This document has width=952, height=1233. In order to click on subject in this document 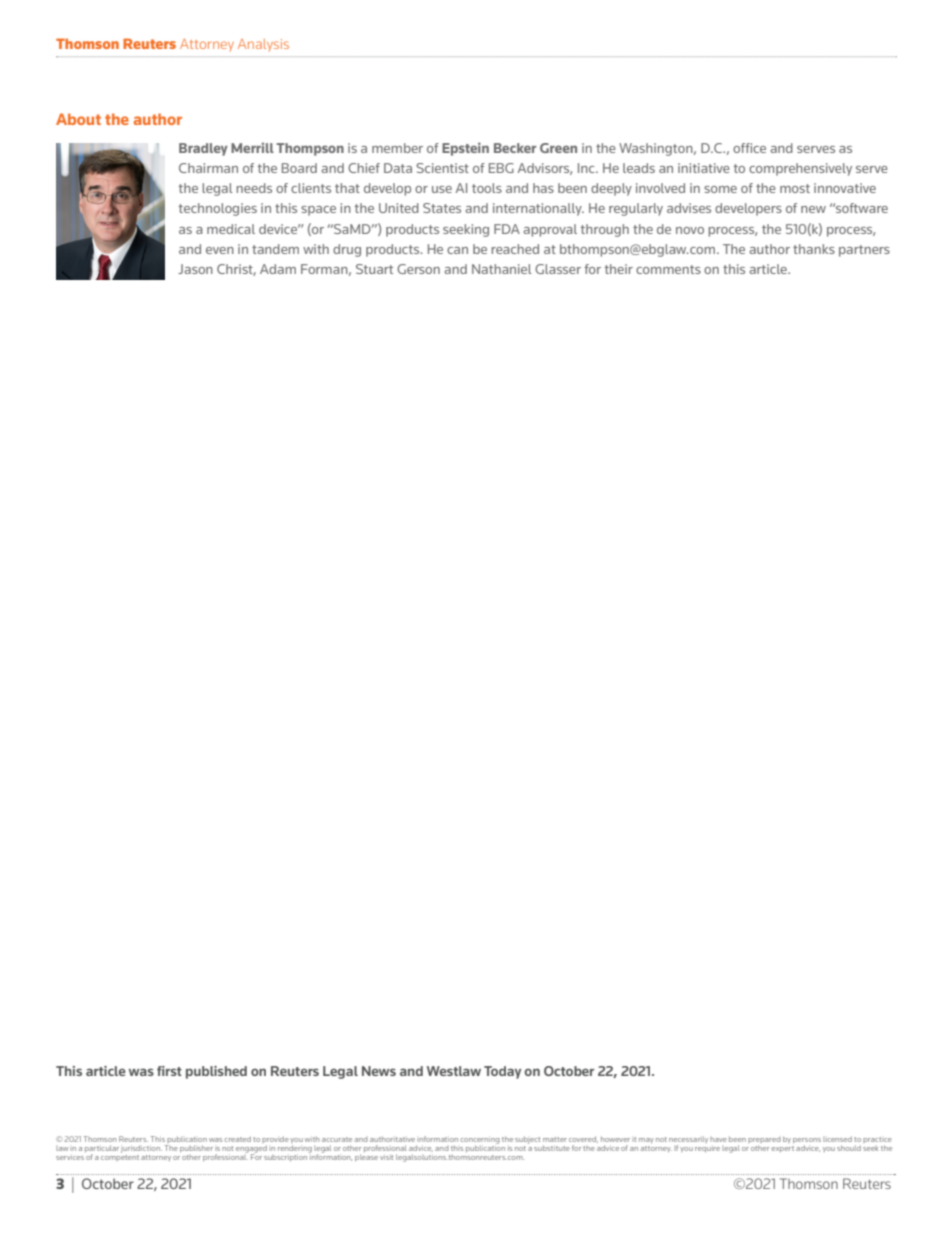, I will do `click(527, 1140)`.
